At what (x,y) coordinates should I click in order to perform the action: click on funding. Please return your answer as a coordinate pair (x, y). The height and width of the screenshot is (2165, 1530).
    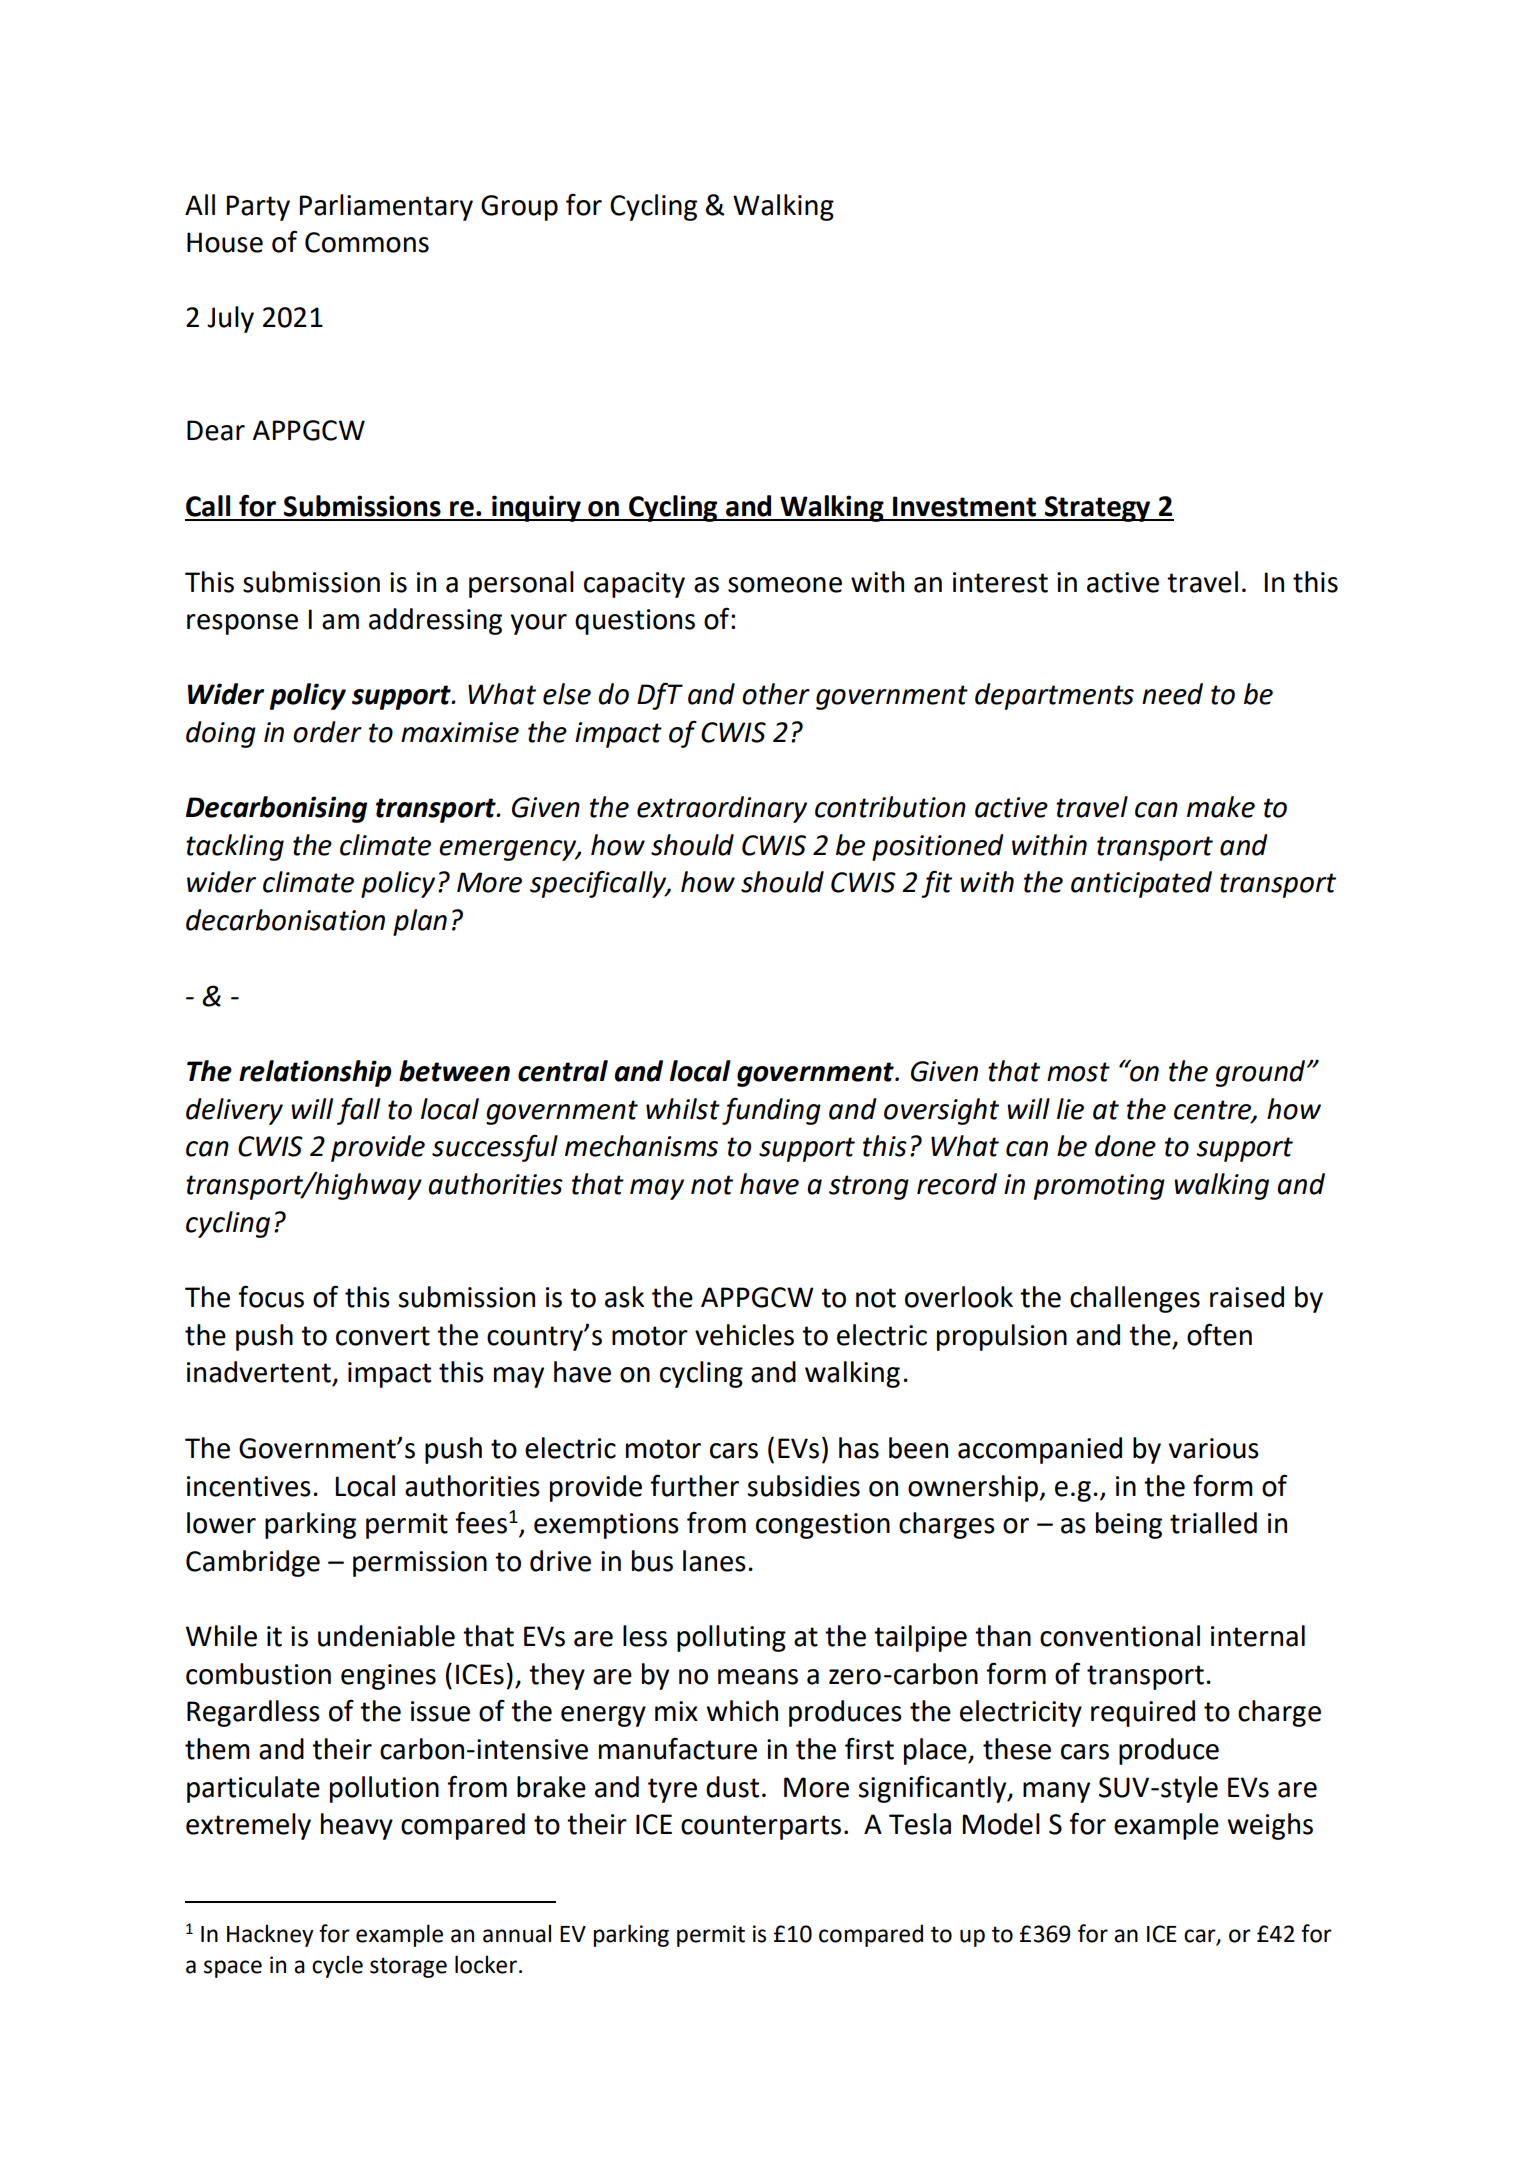
    Looking at the image, I should click on (771, 1111).
